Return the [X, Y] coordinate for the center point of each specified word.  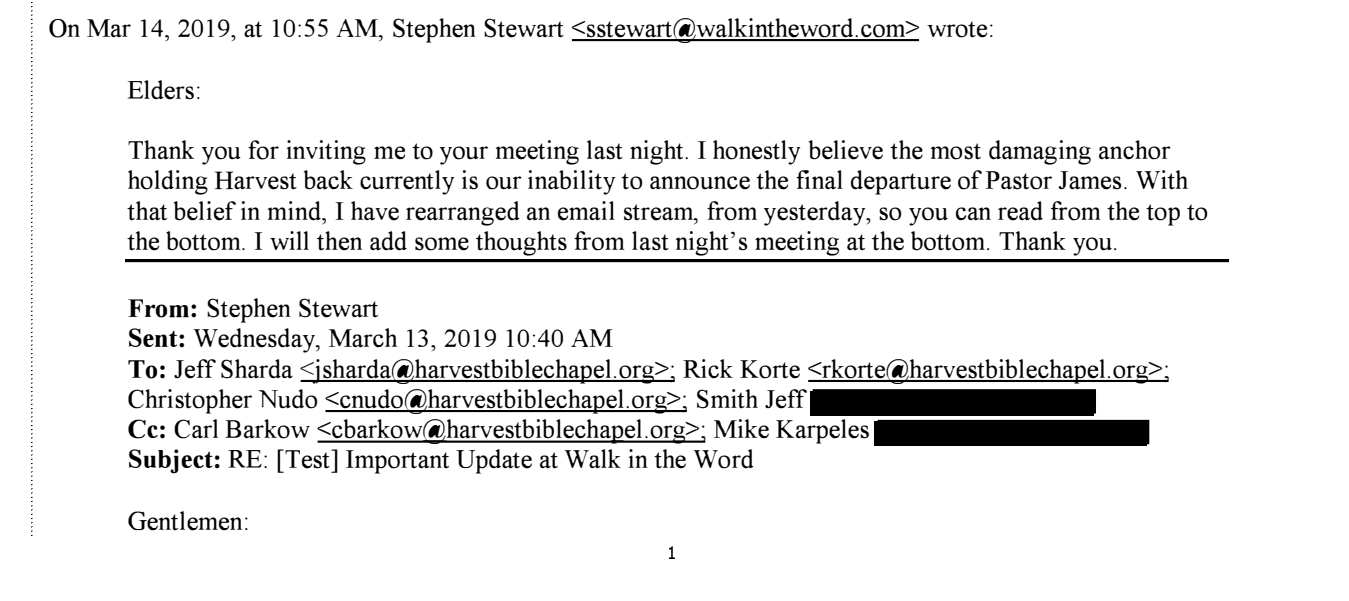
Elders [161, 90]
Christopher [190, 401]
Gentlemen [185, 521]
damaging [1040, 152]
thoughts [521, 243]
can [973, 214]
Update [494, 461]
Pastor [1019, 180]
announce [700, 183]
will [289, 240]
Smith [727, 399]
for [263, 150]
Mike [741, 429]
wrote [957, 29]
